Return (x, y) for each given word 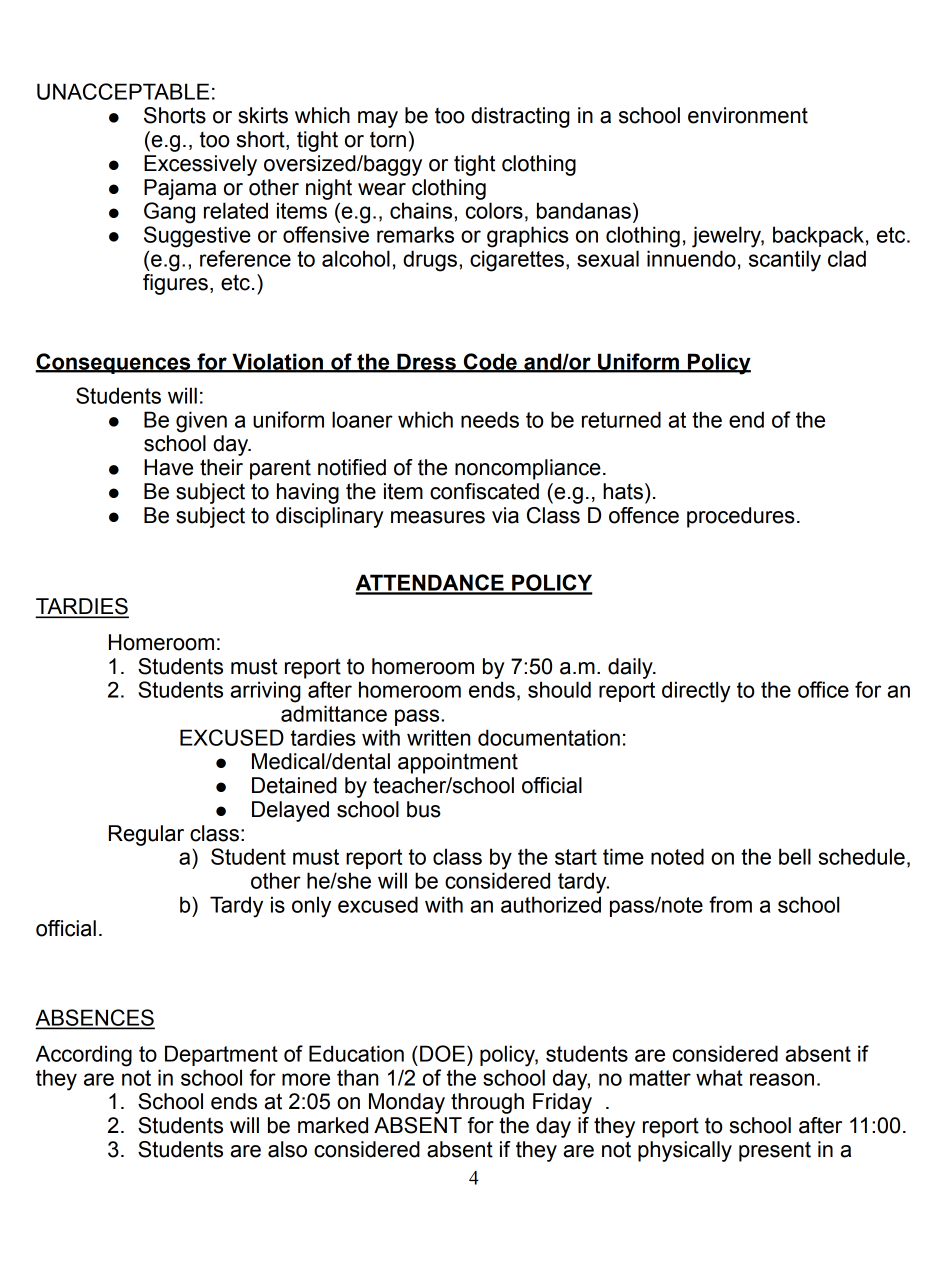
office (823, 689)
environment (748, 115)
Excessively (200, 165)
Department (221, 1055)
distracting (520, 117)
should (559, 689)
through (487, 1103)
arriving (265, 692)
